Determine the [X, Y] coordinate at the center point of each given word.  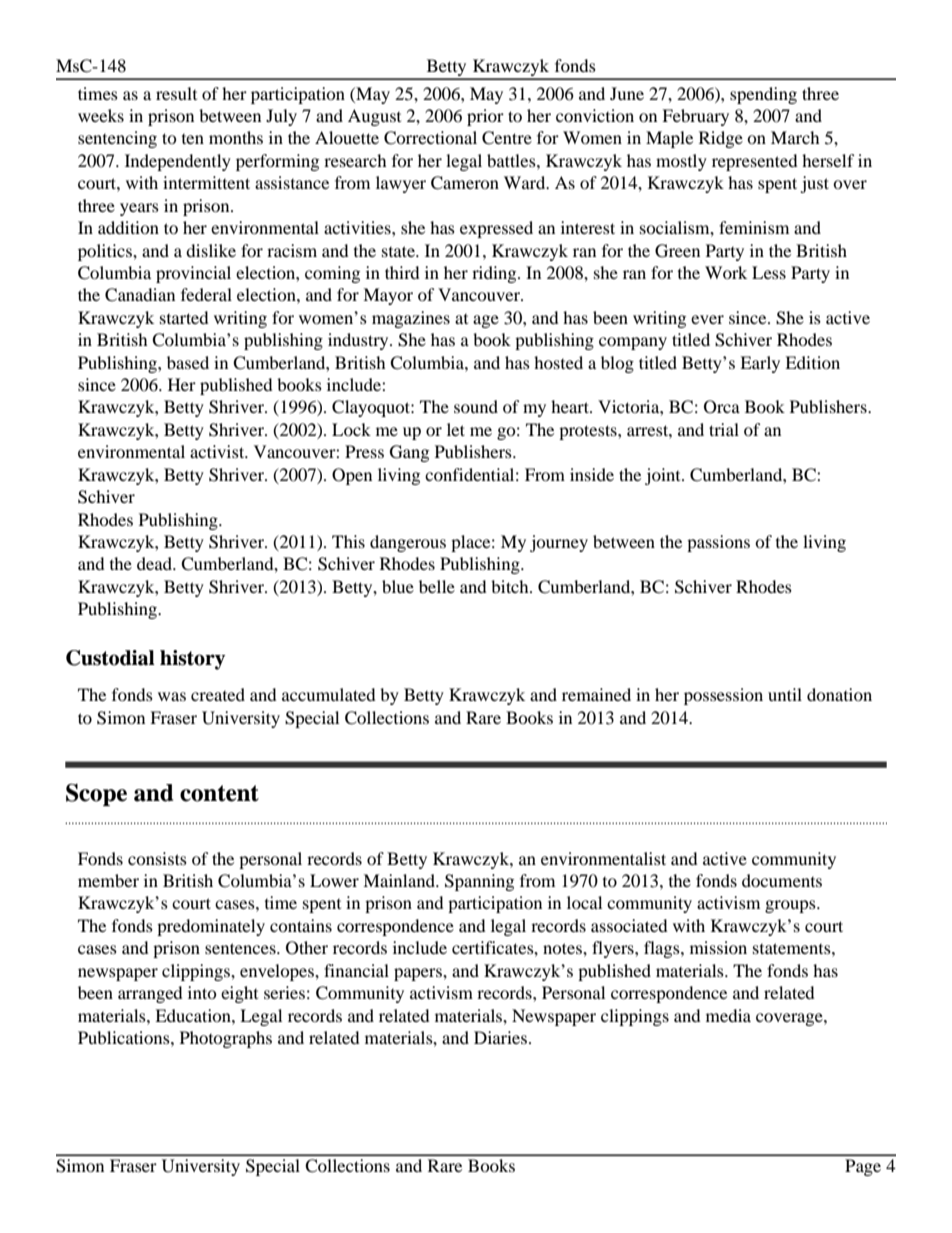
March [795, 137]
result [176, 93]
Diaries [500, 1037]
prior [485, 117]
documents [782, 880]
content [219, 793]
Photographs [226, 1039]
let [456, 429]
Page [863, 1167]
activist [218, 451]
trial [724, 429]
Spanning [479, 882]
